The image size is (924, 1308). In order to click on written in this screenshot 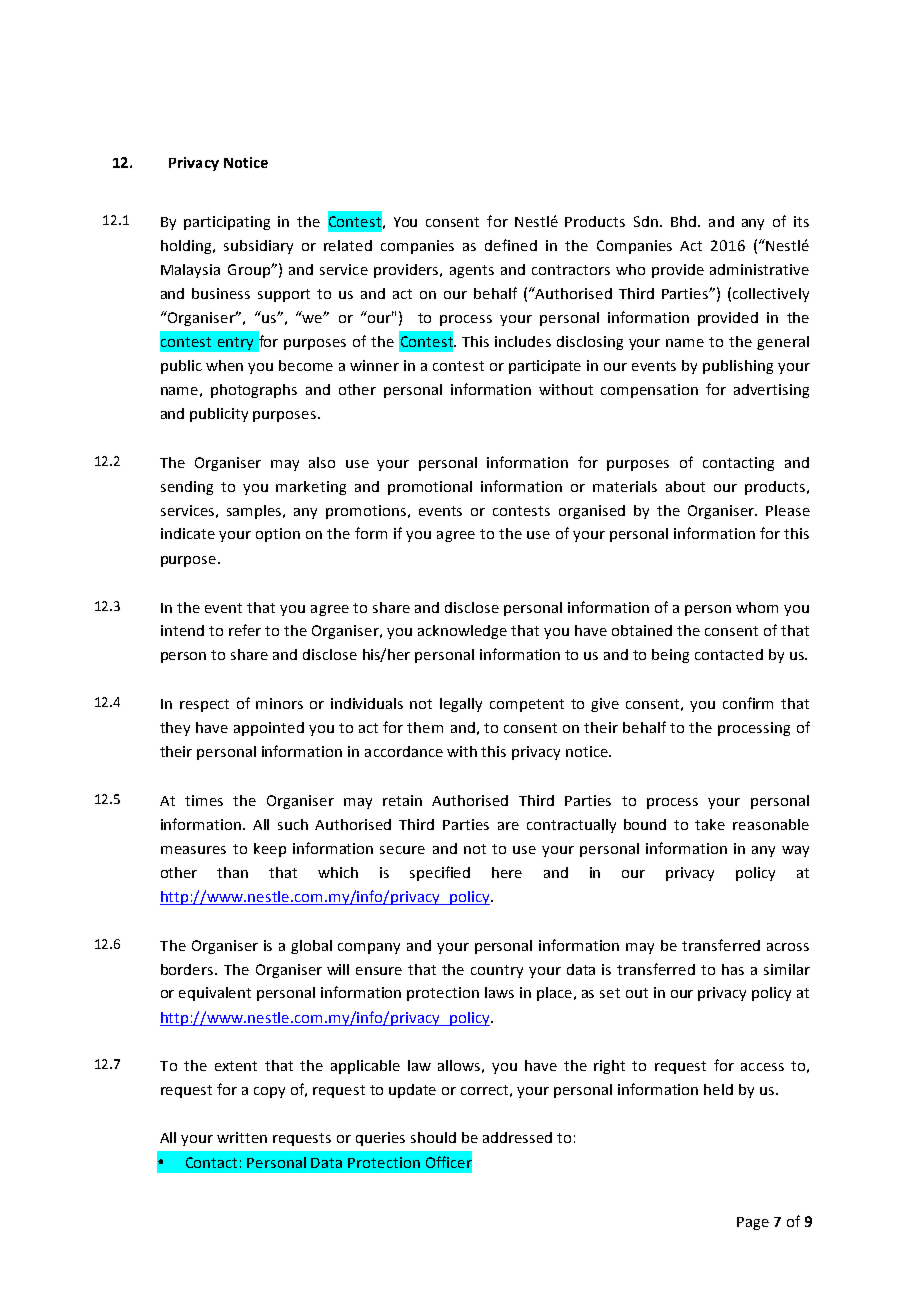, I will do `click(242, 1137)`.
